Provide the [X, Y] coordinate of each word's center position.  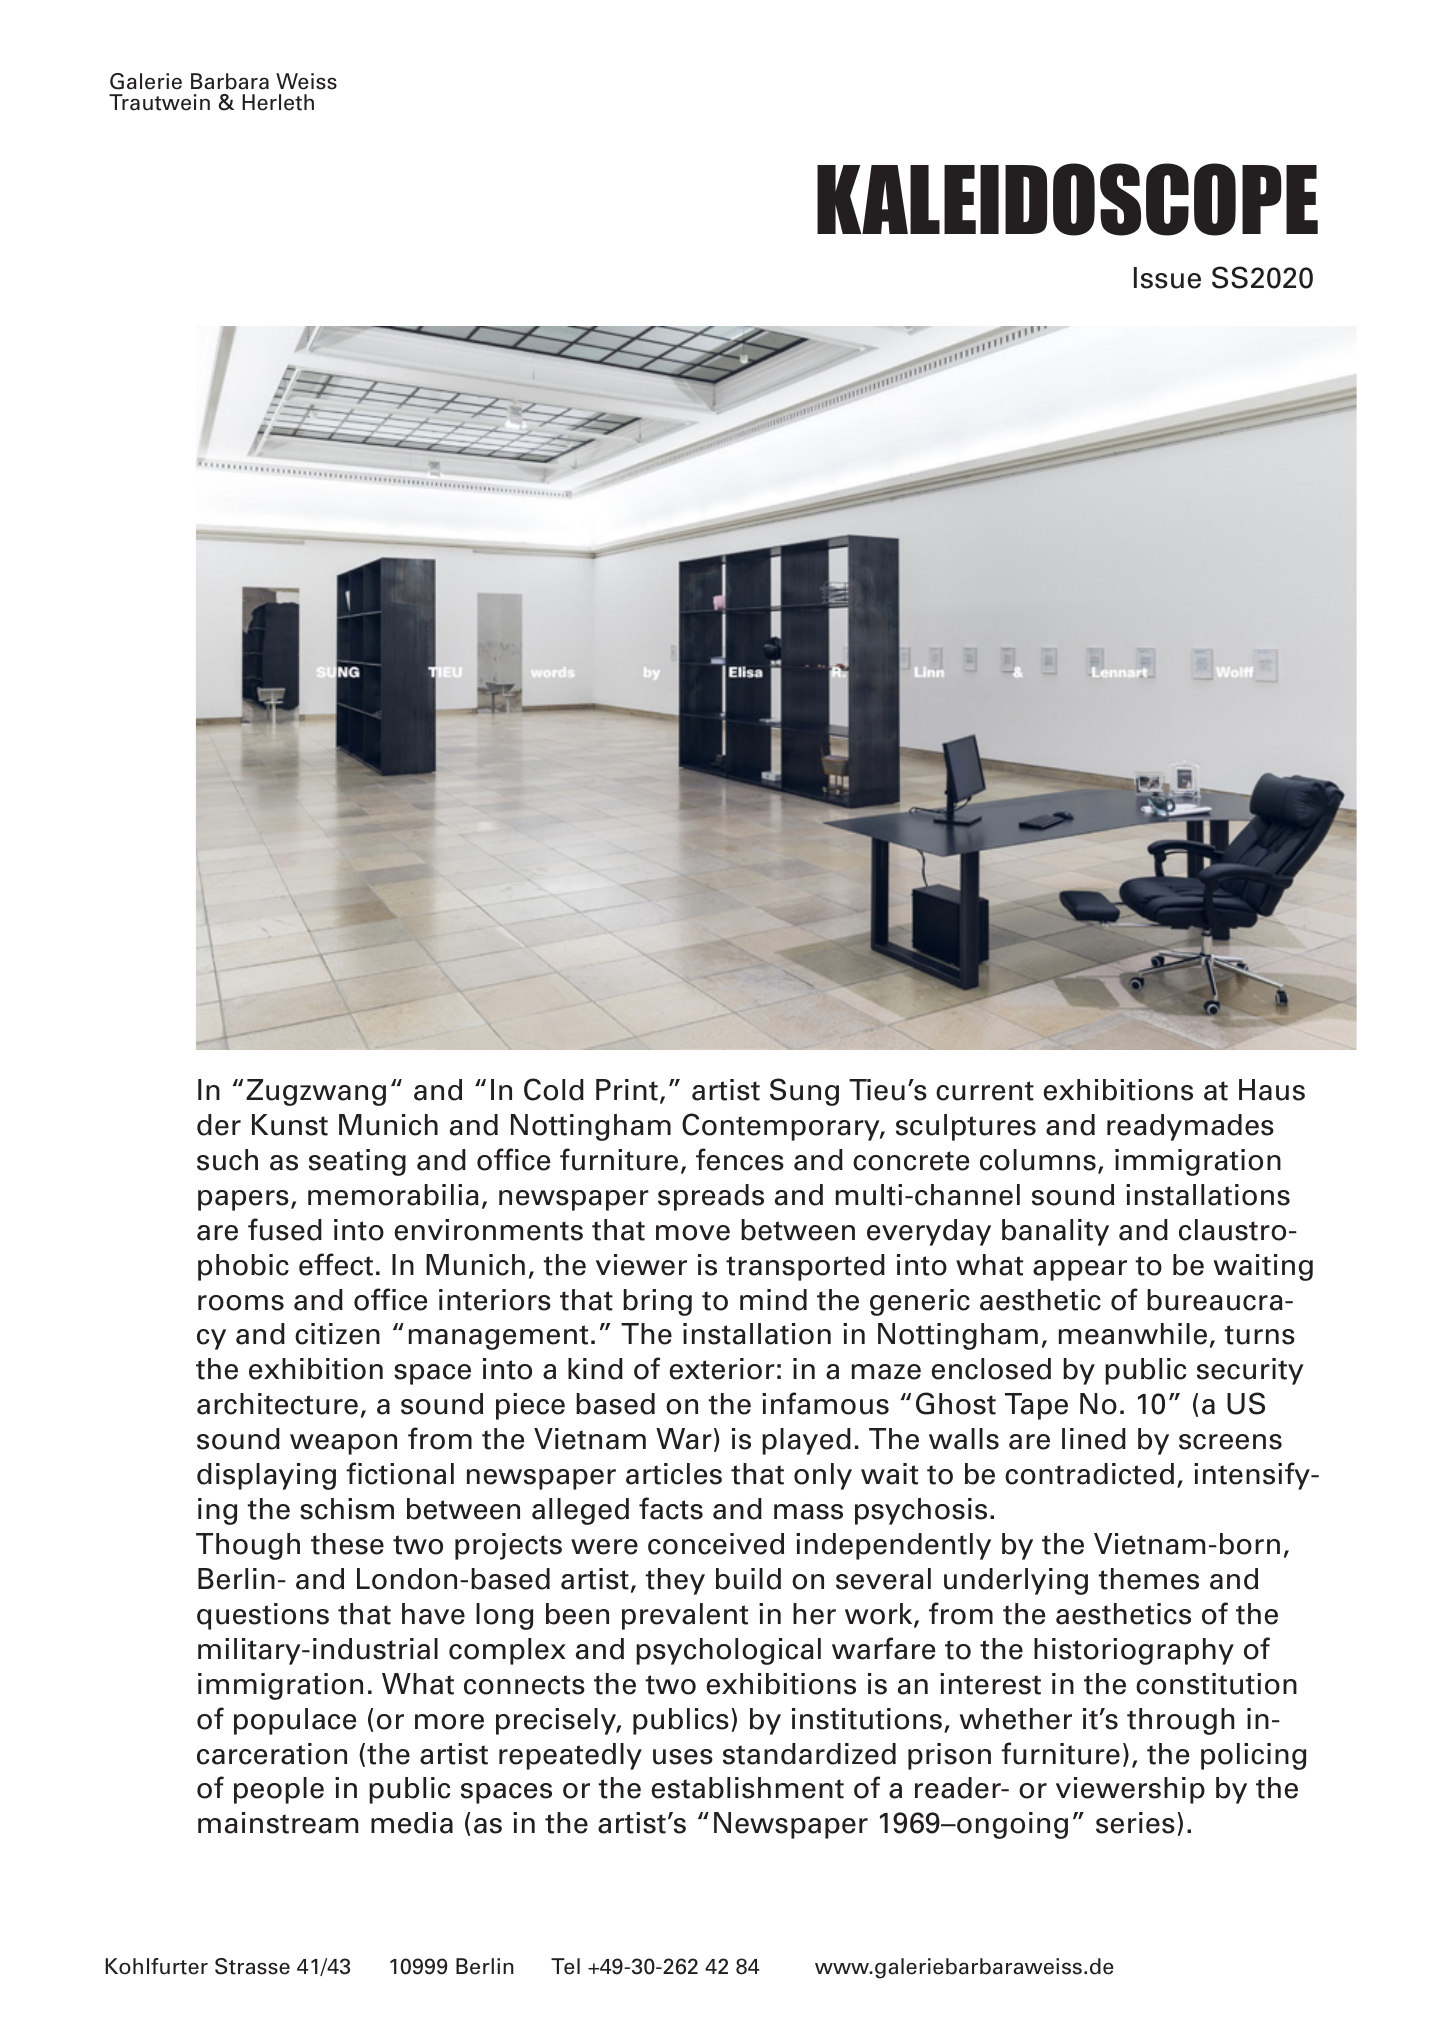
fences [740, 1159]
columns [1038, 1160]
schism [347, 1509]
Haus [1272, 1090]
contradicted [1089, 1474]
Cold [554, 1089]
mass [808, 1512]
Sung [804, 1092]
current [985, 1091]
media [412, 1823]
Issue [1167, 278]
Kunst [290, 1125]
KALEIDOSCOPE [1067, 199]
